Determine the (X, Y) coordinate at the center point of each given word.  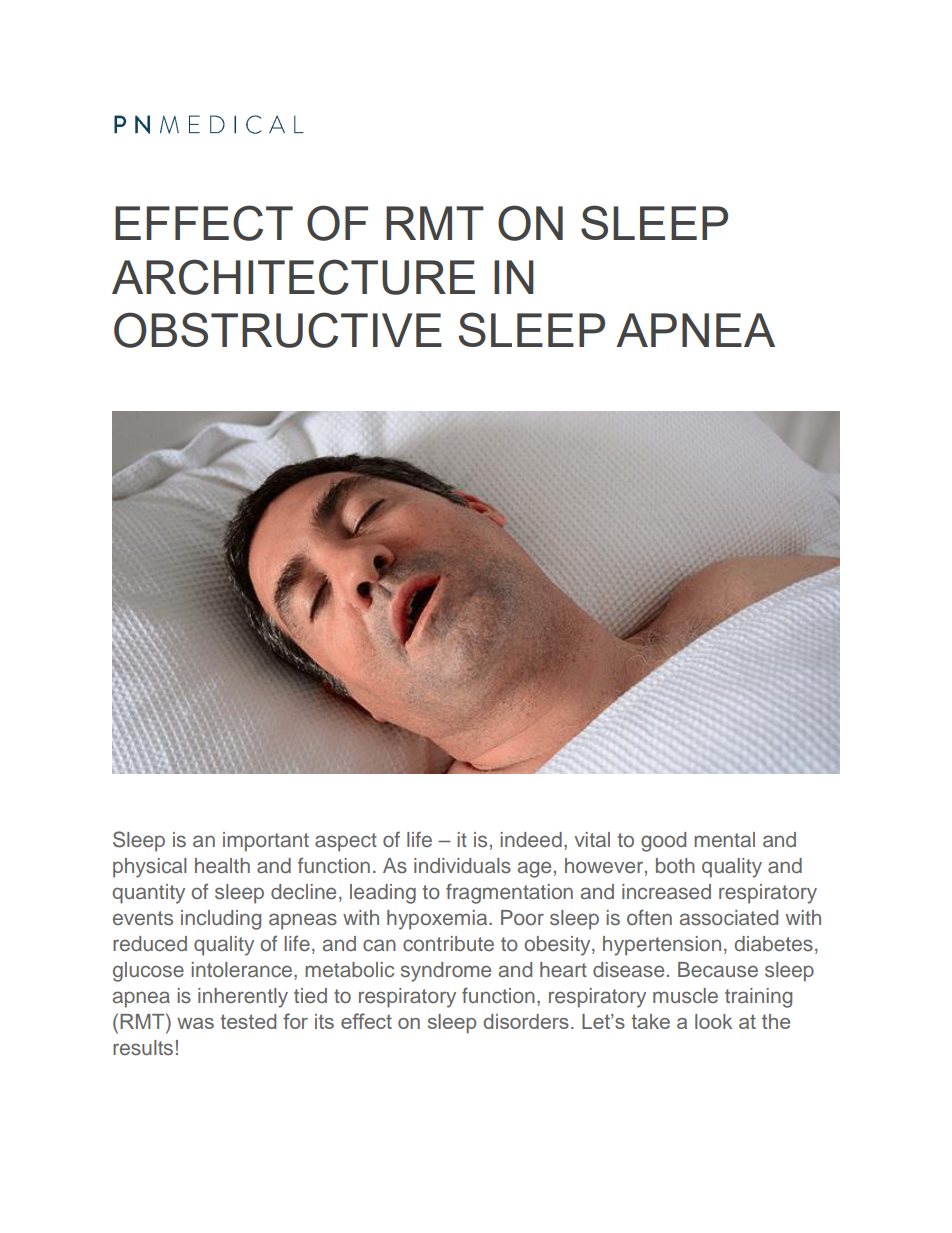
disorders (526, 1021)
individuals (462, 865)
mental (724, 839)
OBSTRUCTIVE (278, 330)
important (266, 842)
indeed (531, 840)
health (222, 866)
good (663, 842)
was (195, 1023)
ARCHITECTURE (293, 277)
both (675, 865)
